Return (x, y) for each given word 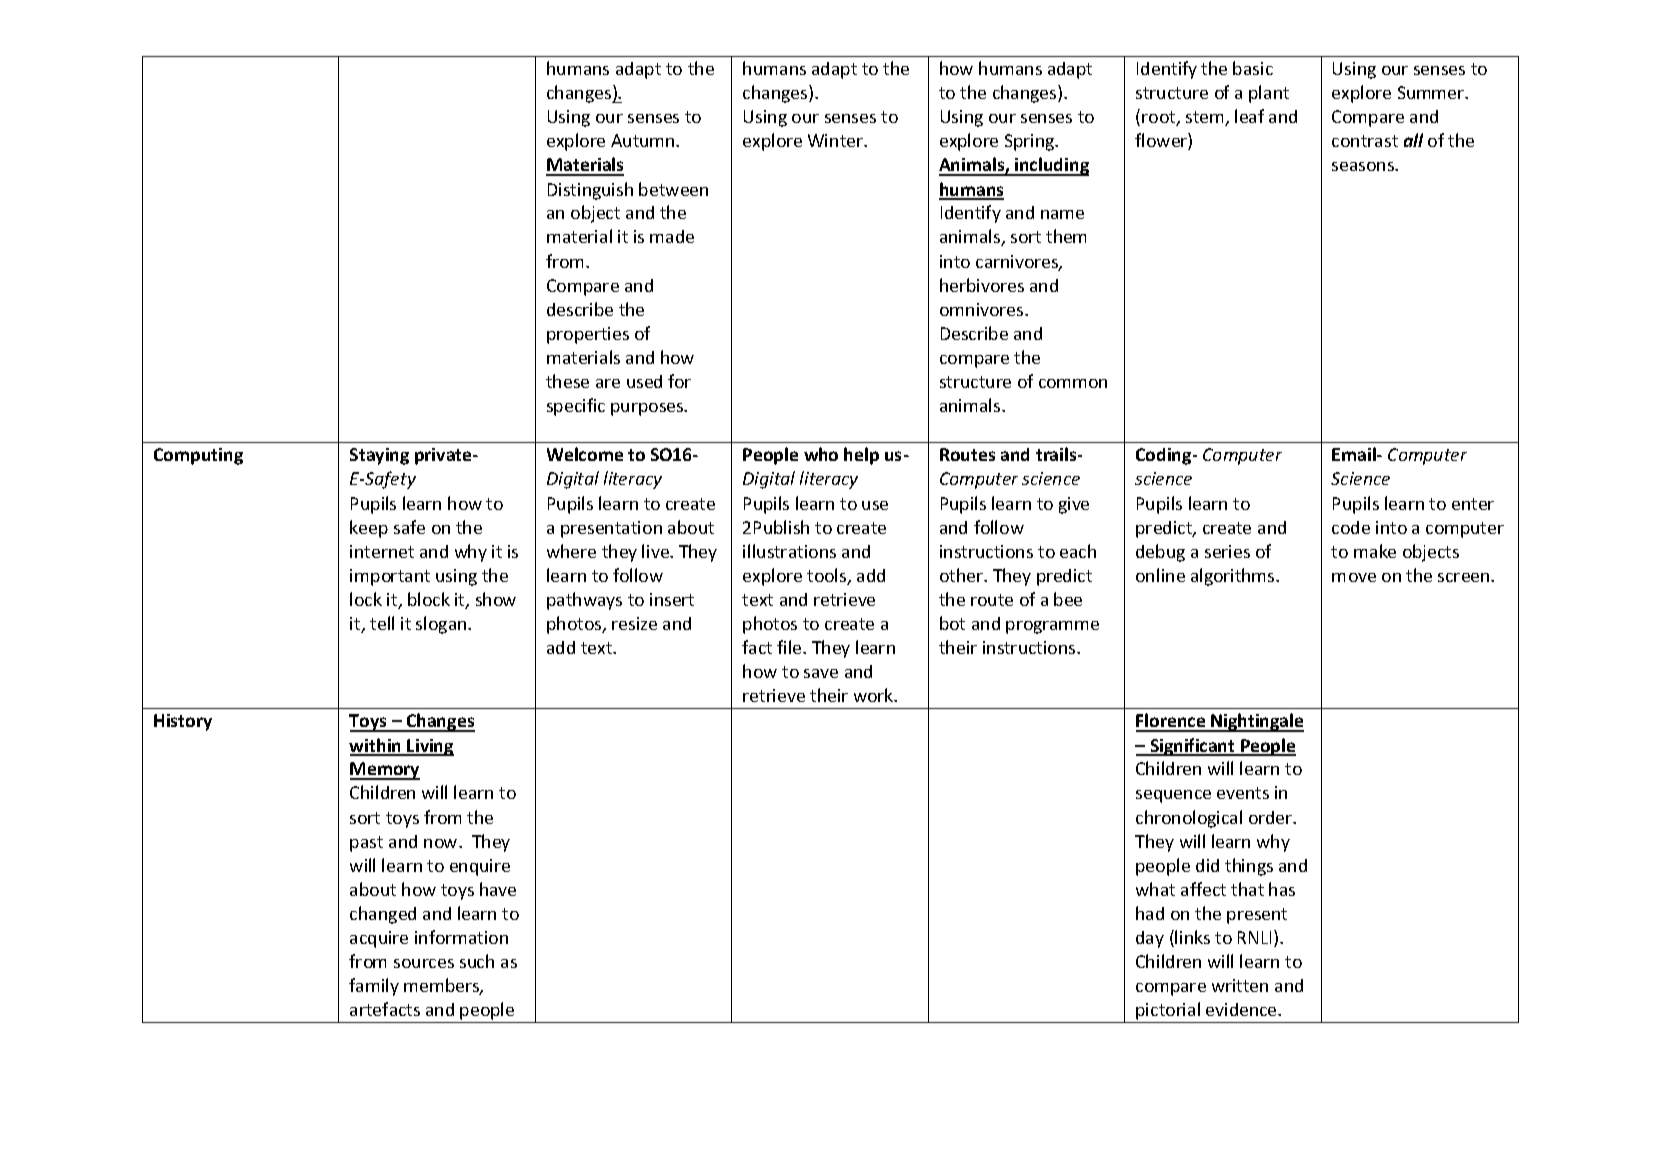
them (1066, 236)
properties (588, 335)
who (821, 454)
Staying (379, 456)
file (790, 647)
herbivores (982, 285)
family (374, 987)
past (366, 844)
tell (382, 623)
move (1354, 577)
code (1351, 527)
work (875, 695)
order (1271, 817)
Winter (837, 140)
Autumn (644, 140)
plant (1269, 94)
